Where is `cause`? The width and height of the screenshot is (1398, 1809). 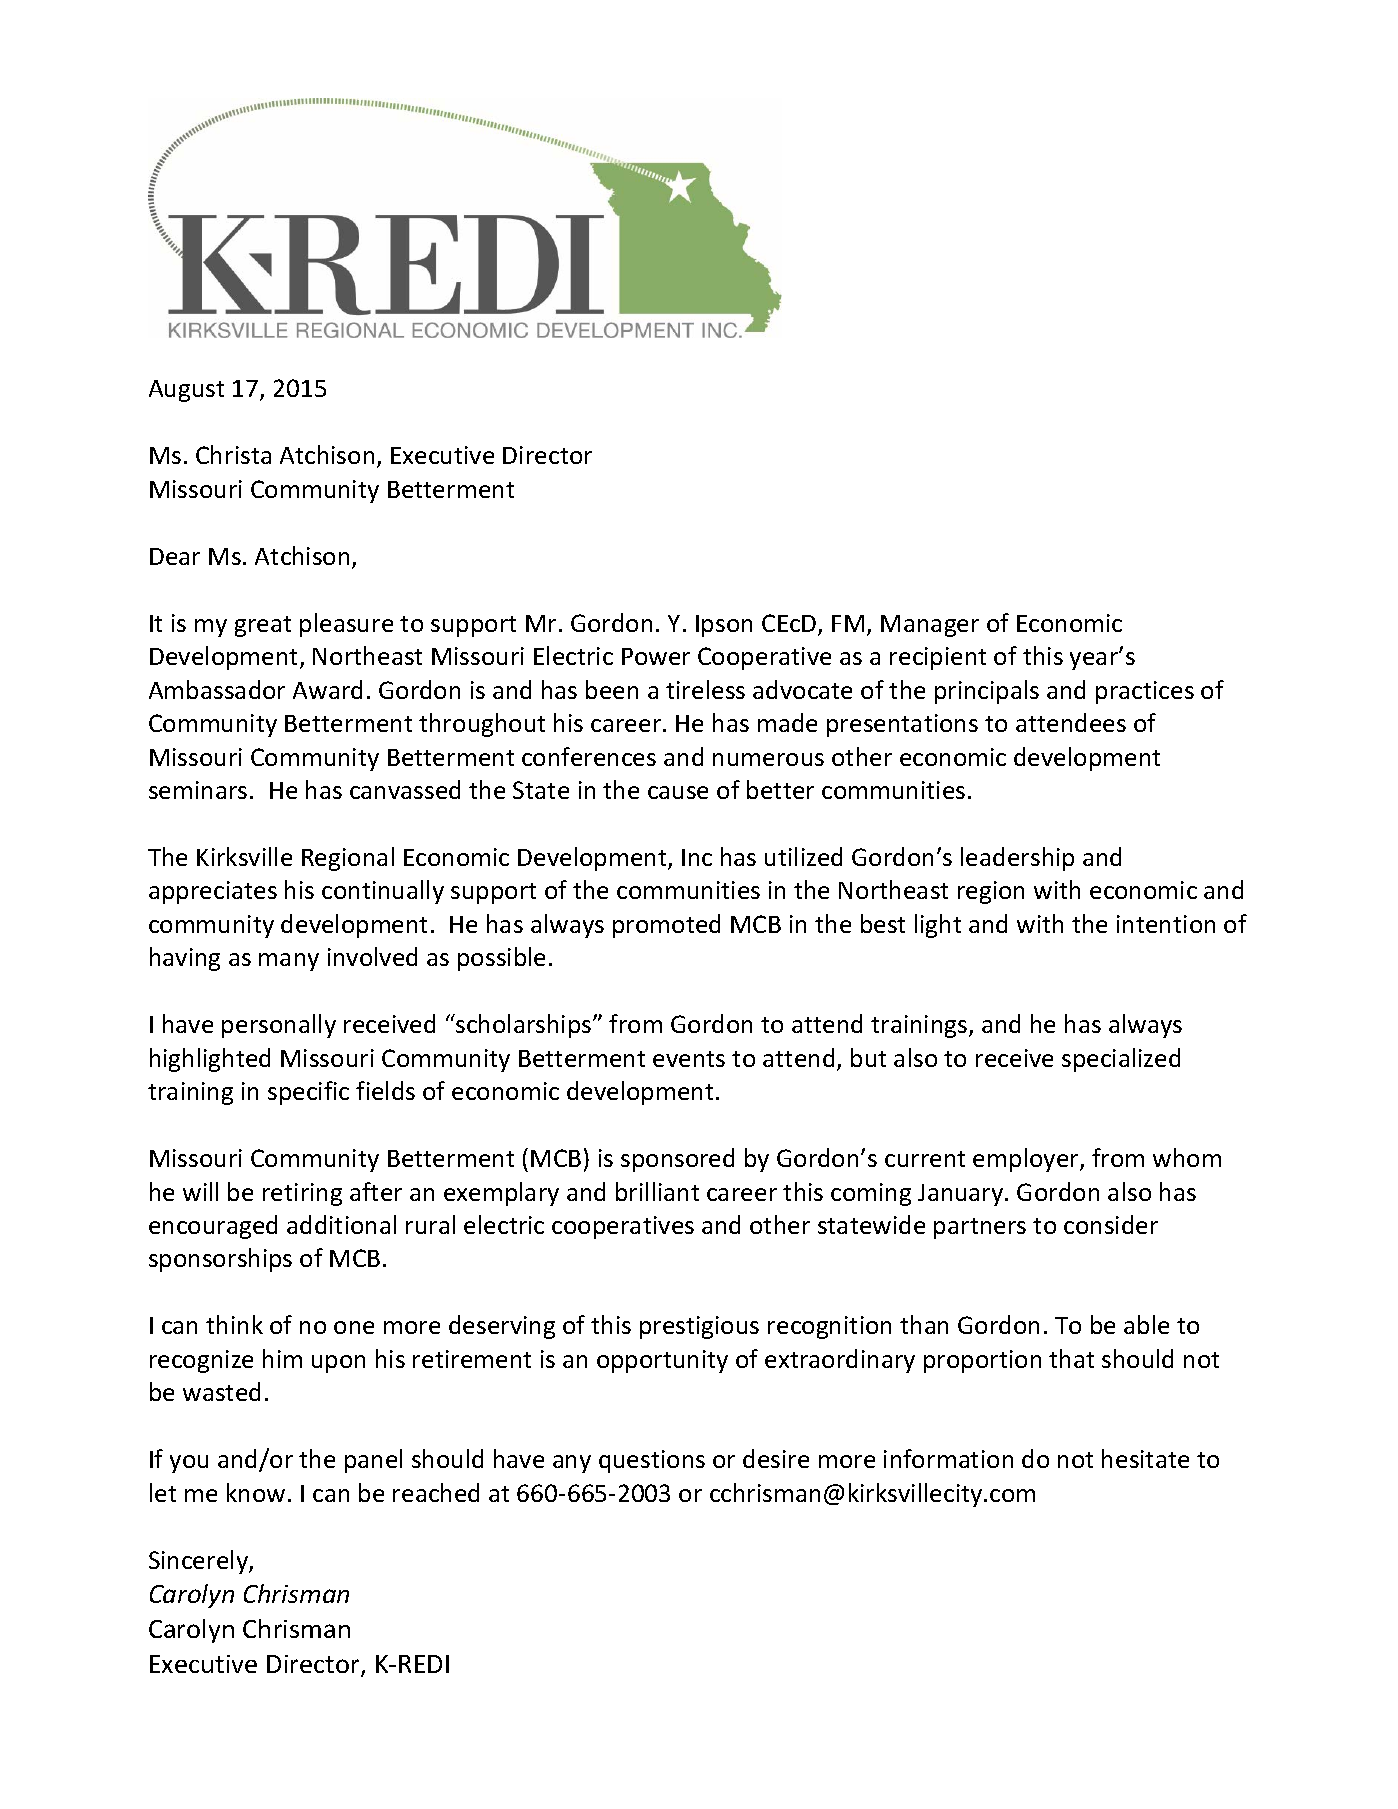 cause is located at coordinates (678, 792).
